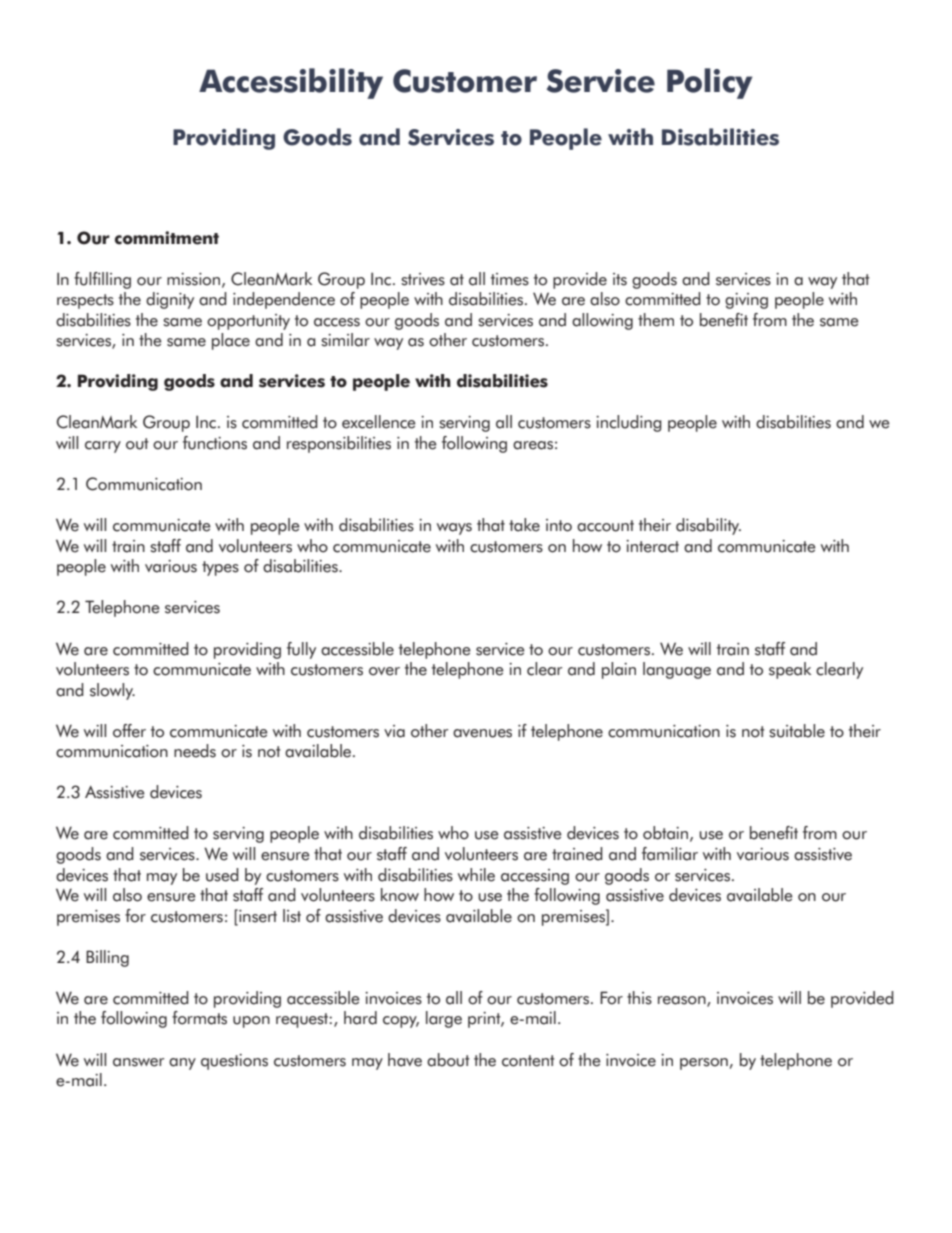  I want to click on types, so click(220, 568).
